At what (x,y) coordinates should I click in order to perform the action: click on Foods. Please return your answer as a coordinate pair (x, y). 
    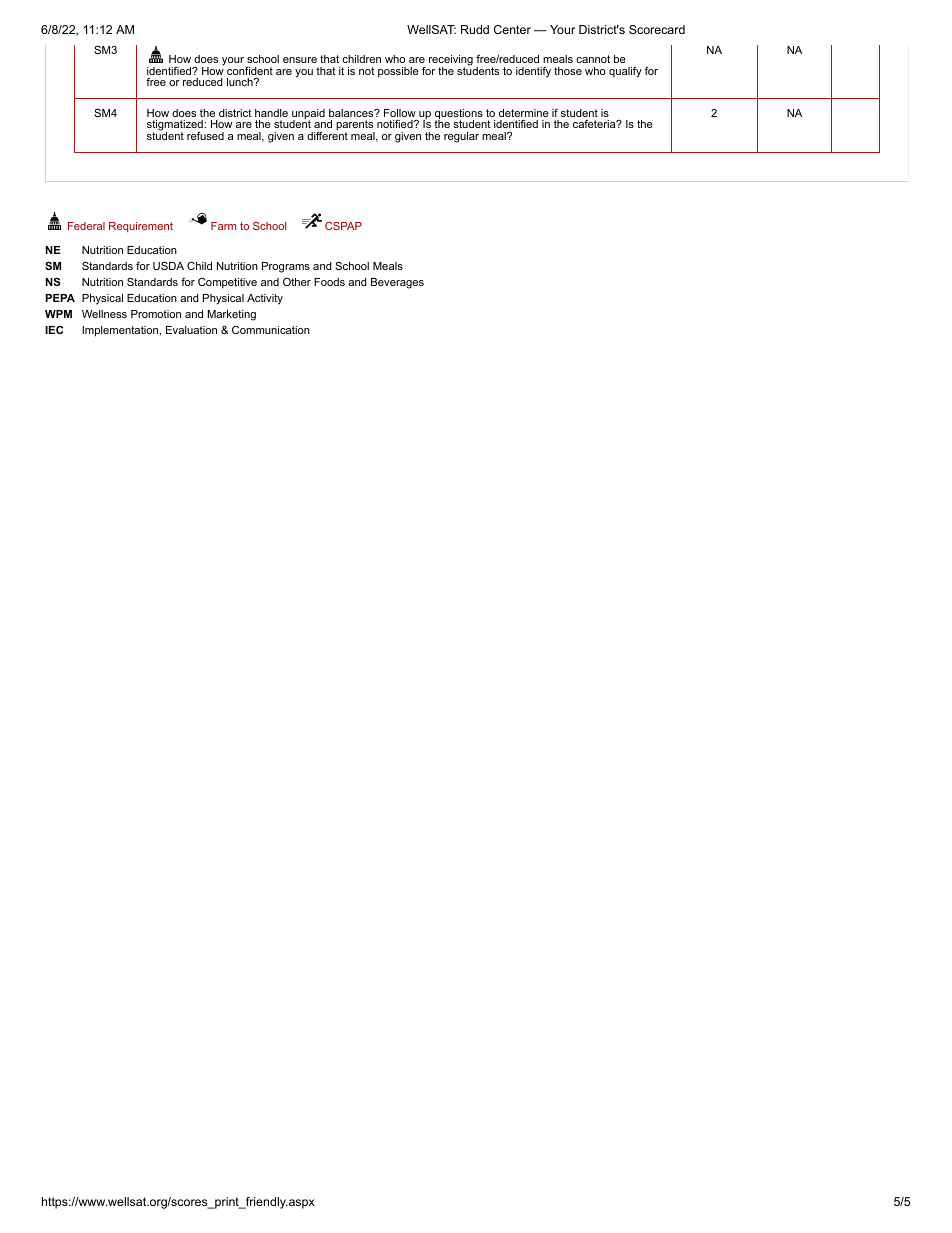
    Looking at the image, I should click on (329, 282).
